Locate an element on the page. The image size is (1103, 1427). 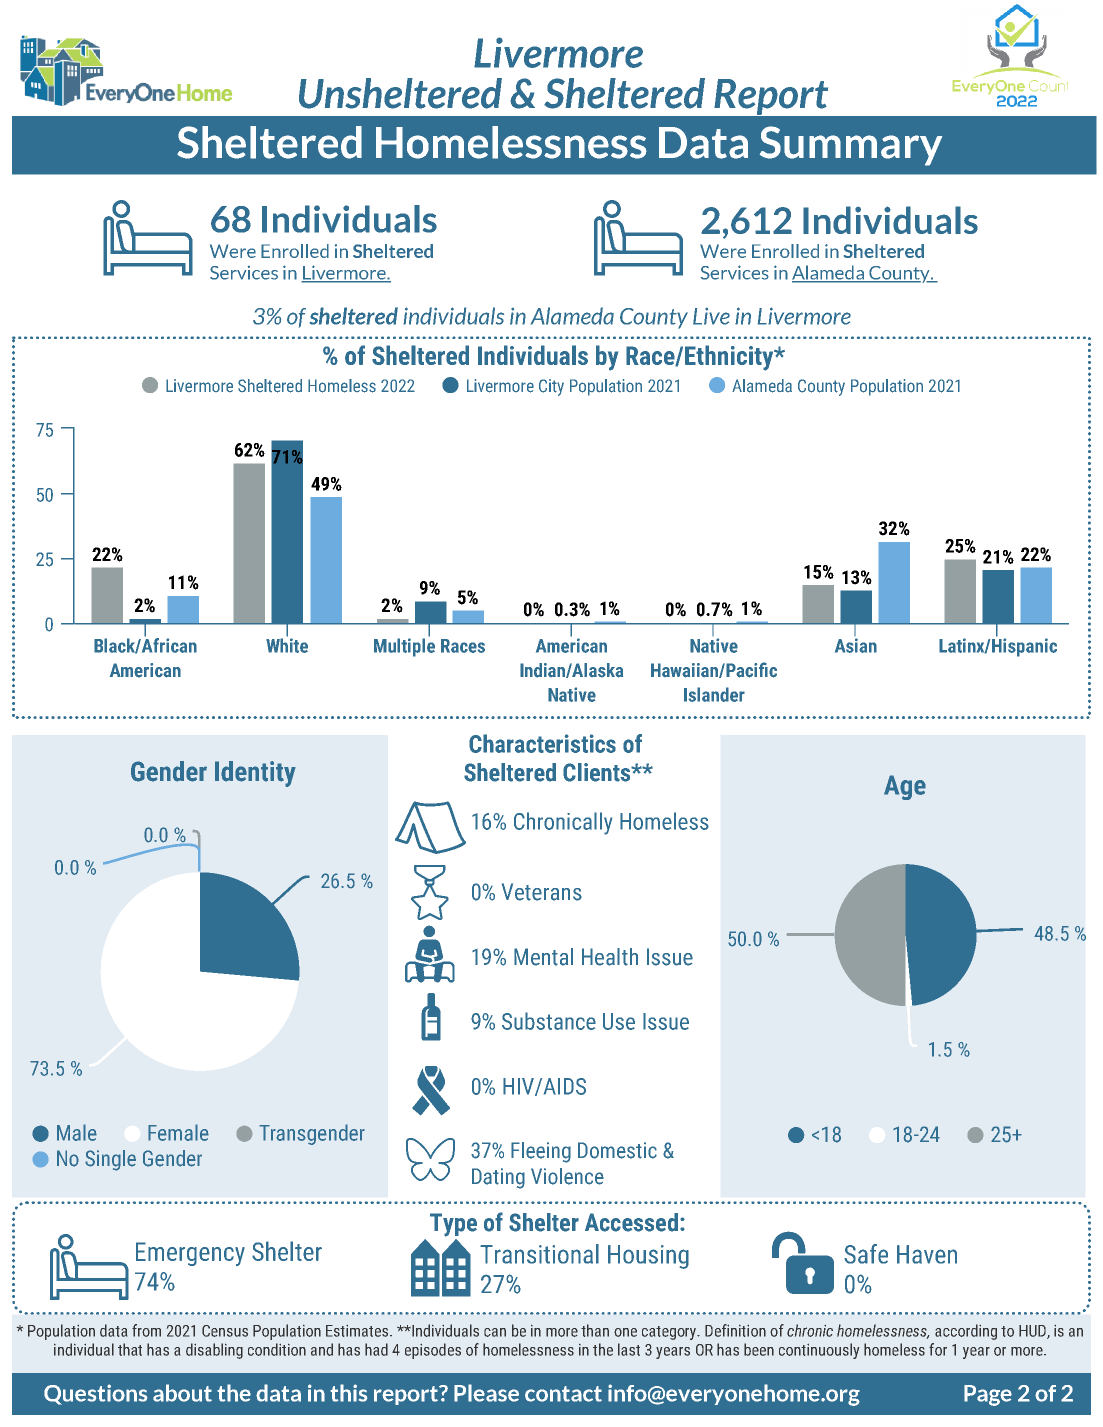
Asian is located at coordinates (856, 645).
